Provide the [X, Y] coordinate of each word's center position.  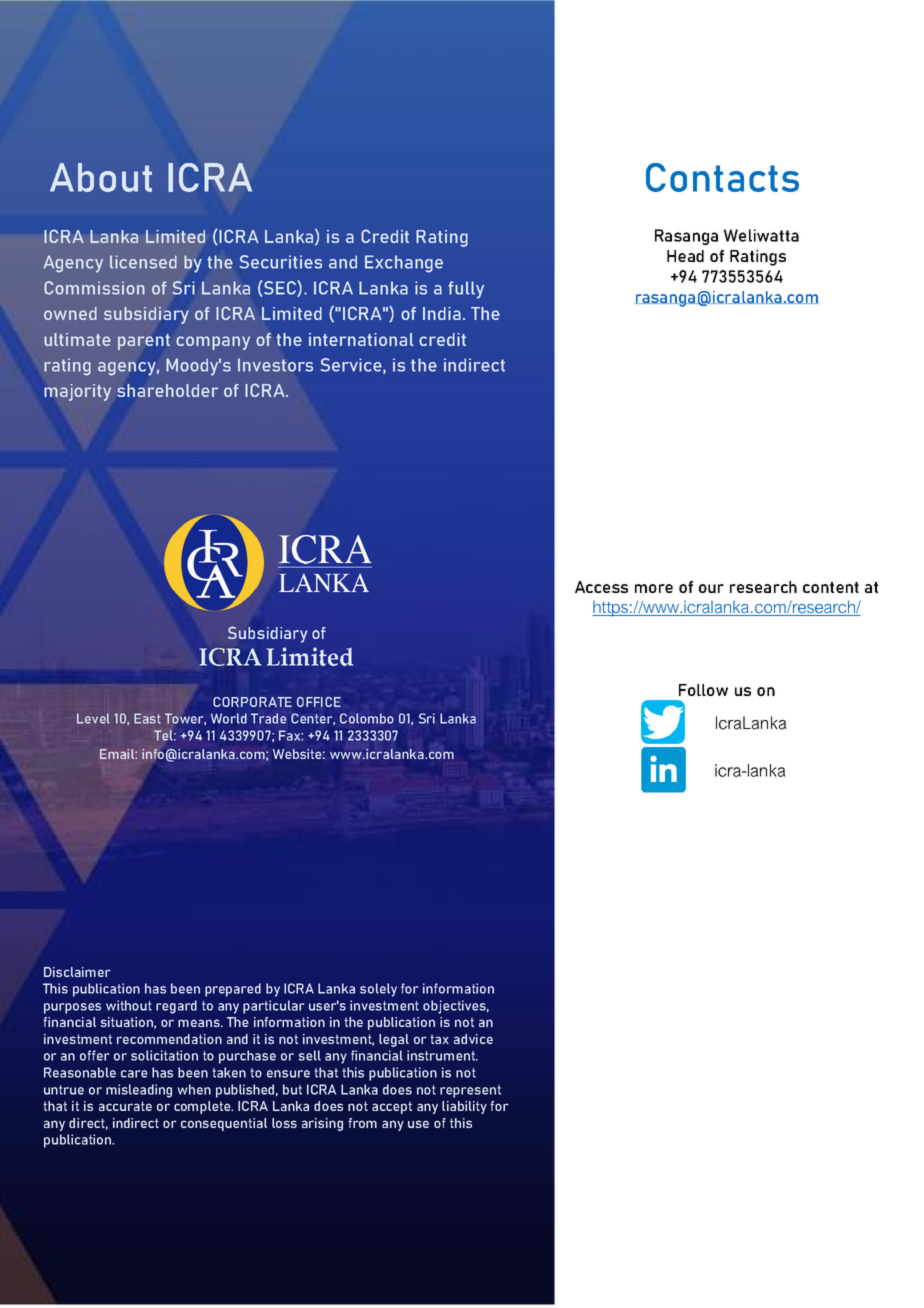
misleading [139, 1091]
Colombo [367, 718]
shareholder [167, 390]
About [101, 177]
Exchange [404, 264]
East [147, 718]
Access [601, 587]
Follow [703, 690]
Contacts [722, 177]
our [711, 588]
